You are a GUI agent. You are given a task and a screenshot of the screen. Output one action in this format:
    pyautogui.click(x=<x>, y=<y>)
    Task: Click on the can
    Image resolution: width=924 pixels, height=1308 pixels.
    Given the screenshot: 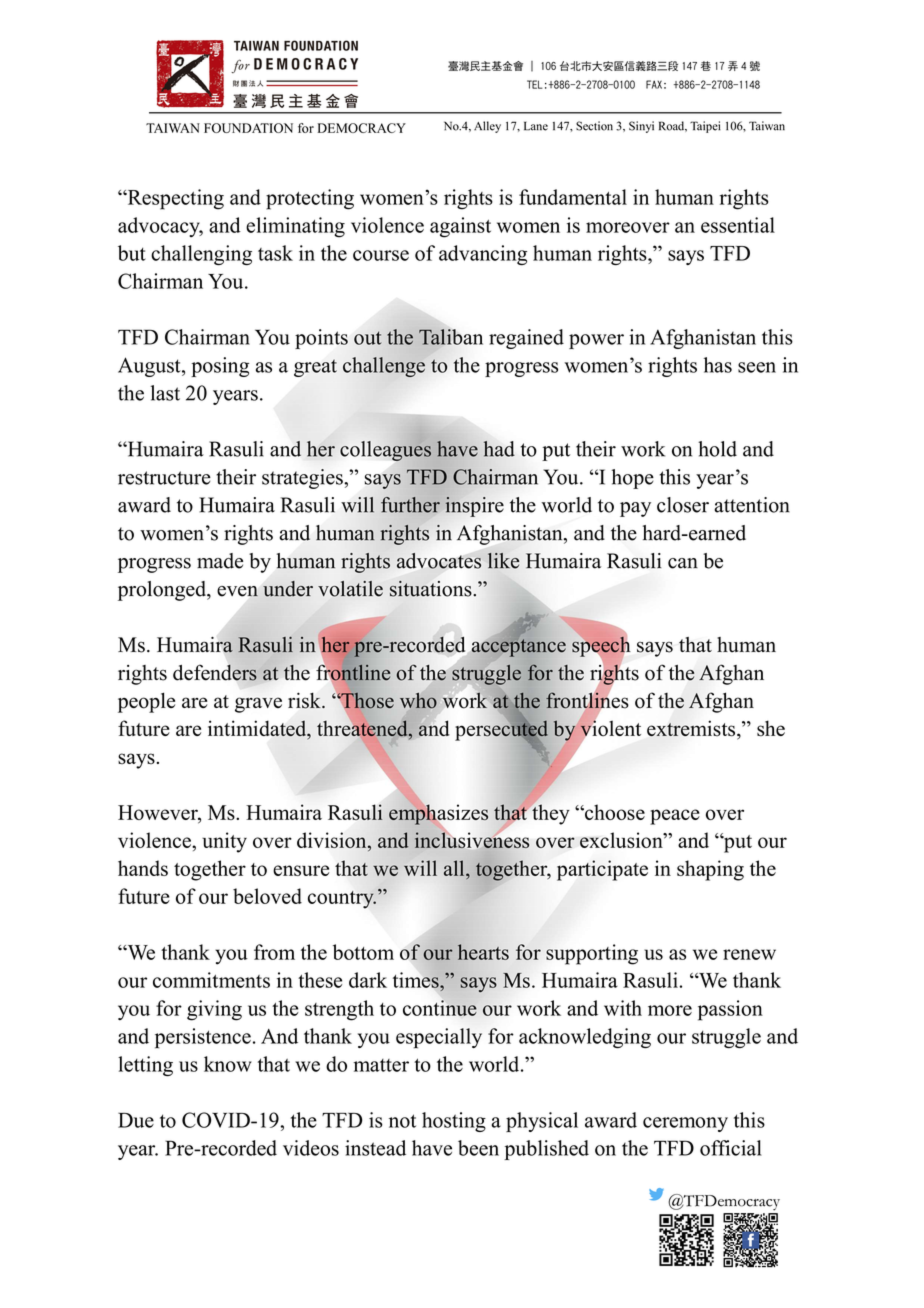 What is the action you would take?
    pyautogui.click(x=683, y=563)
